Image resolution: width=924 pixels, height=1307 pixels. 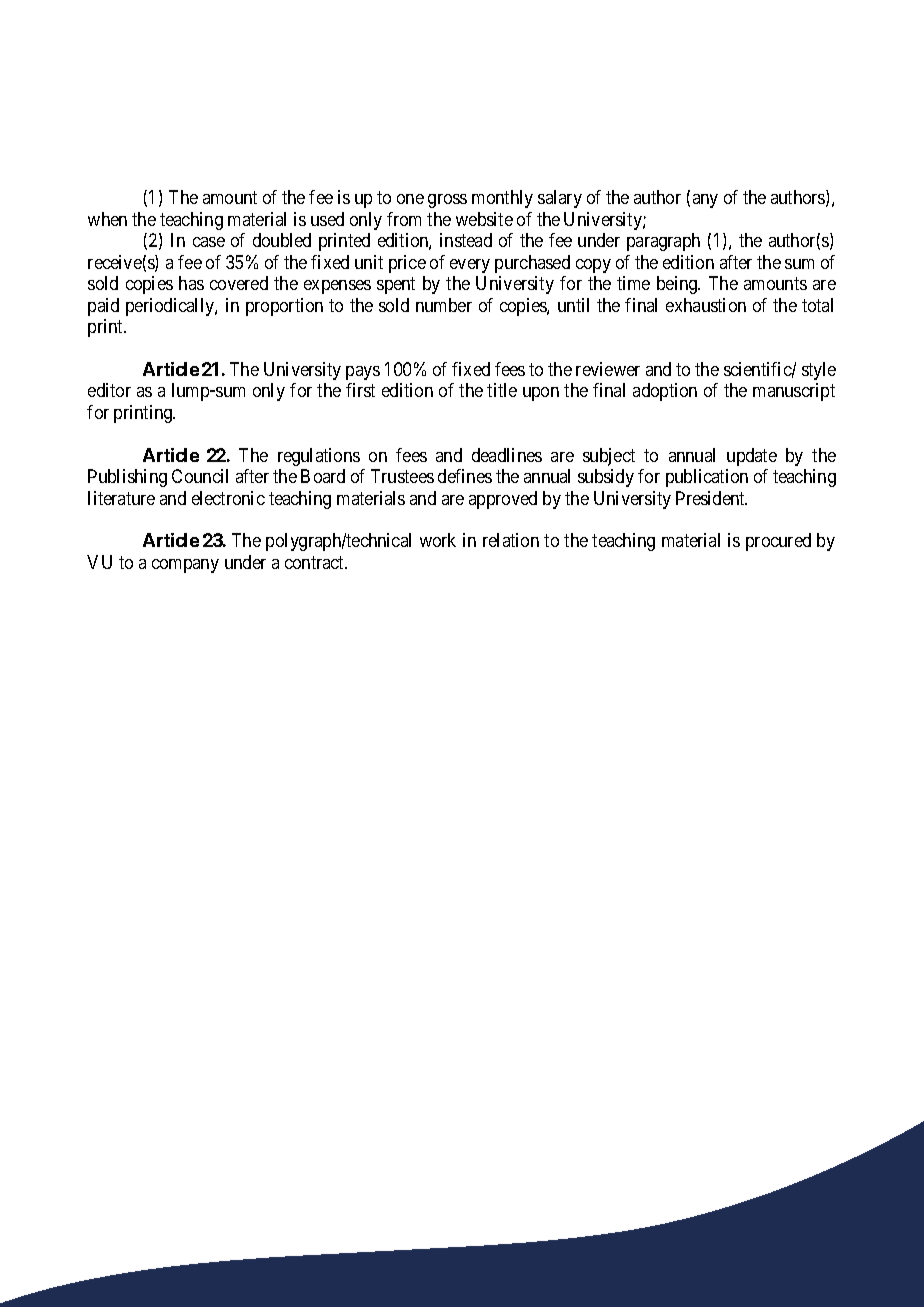 I want to click on deadlines, so click(x=507, y=455).
